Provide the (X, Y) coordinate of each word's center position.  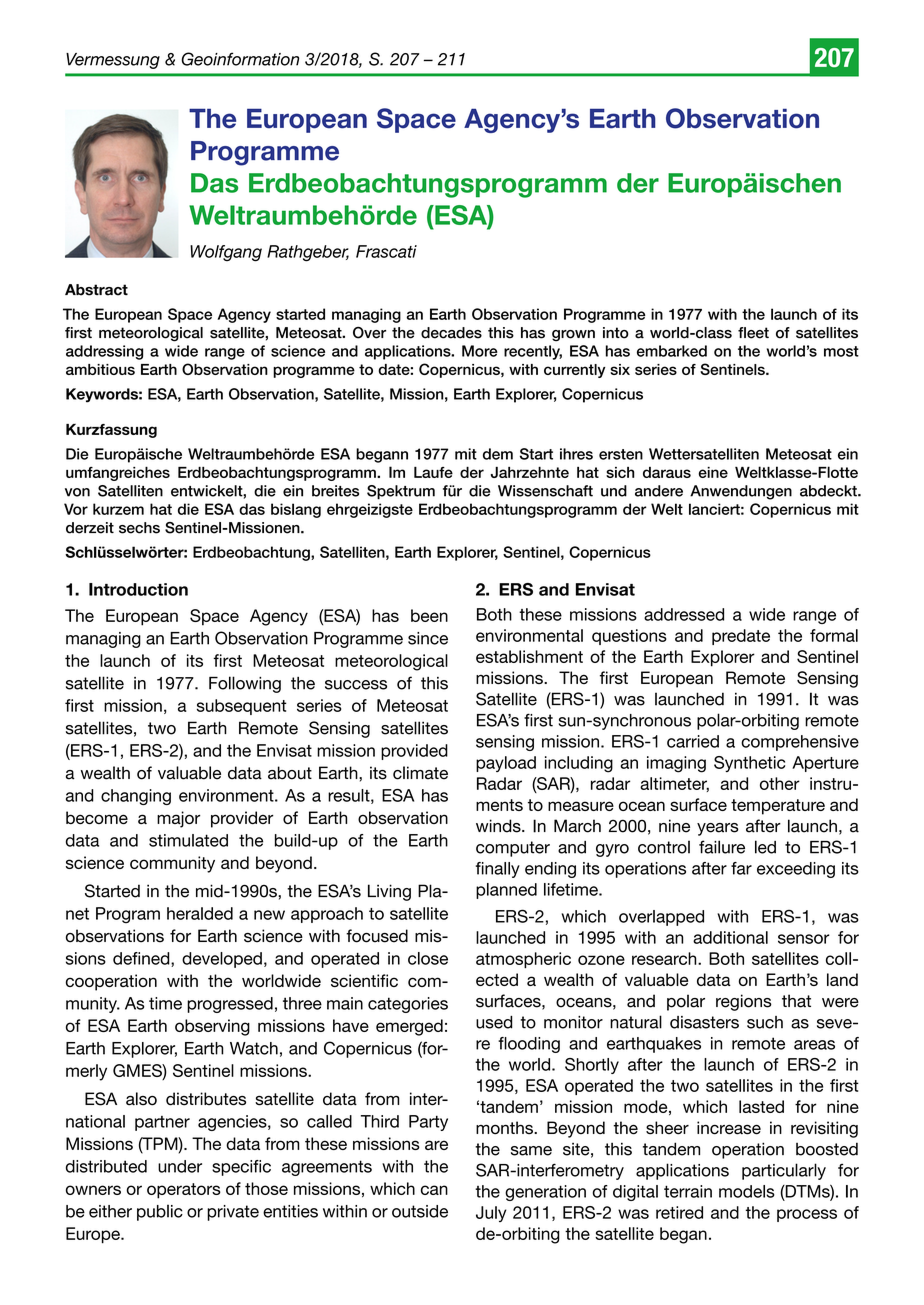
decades (451, 333)
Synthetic (749, 764)
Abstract (96, 290)
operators (184, 1191)
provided (414, 752)
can (434, 1190)
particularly (784, 1171)
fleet (753, 333)
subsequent (242, 707)
